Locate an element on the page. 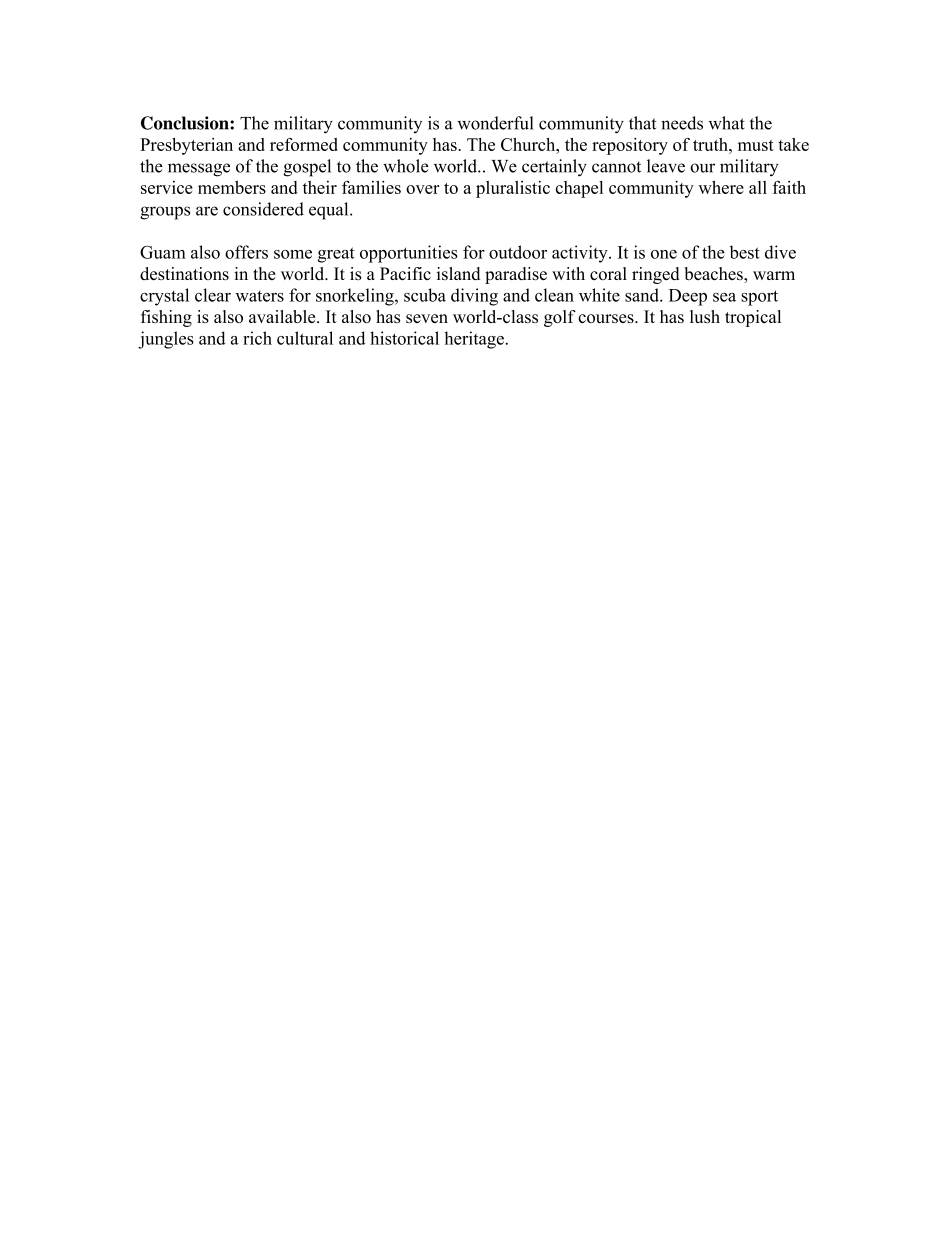 This document has width=952, height=1233. wonderful is located at coordinates (496, 123).
